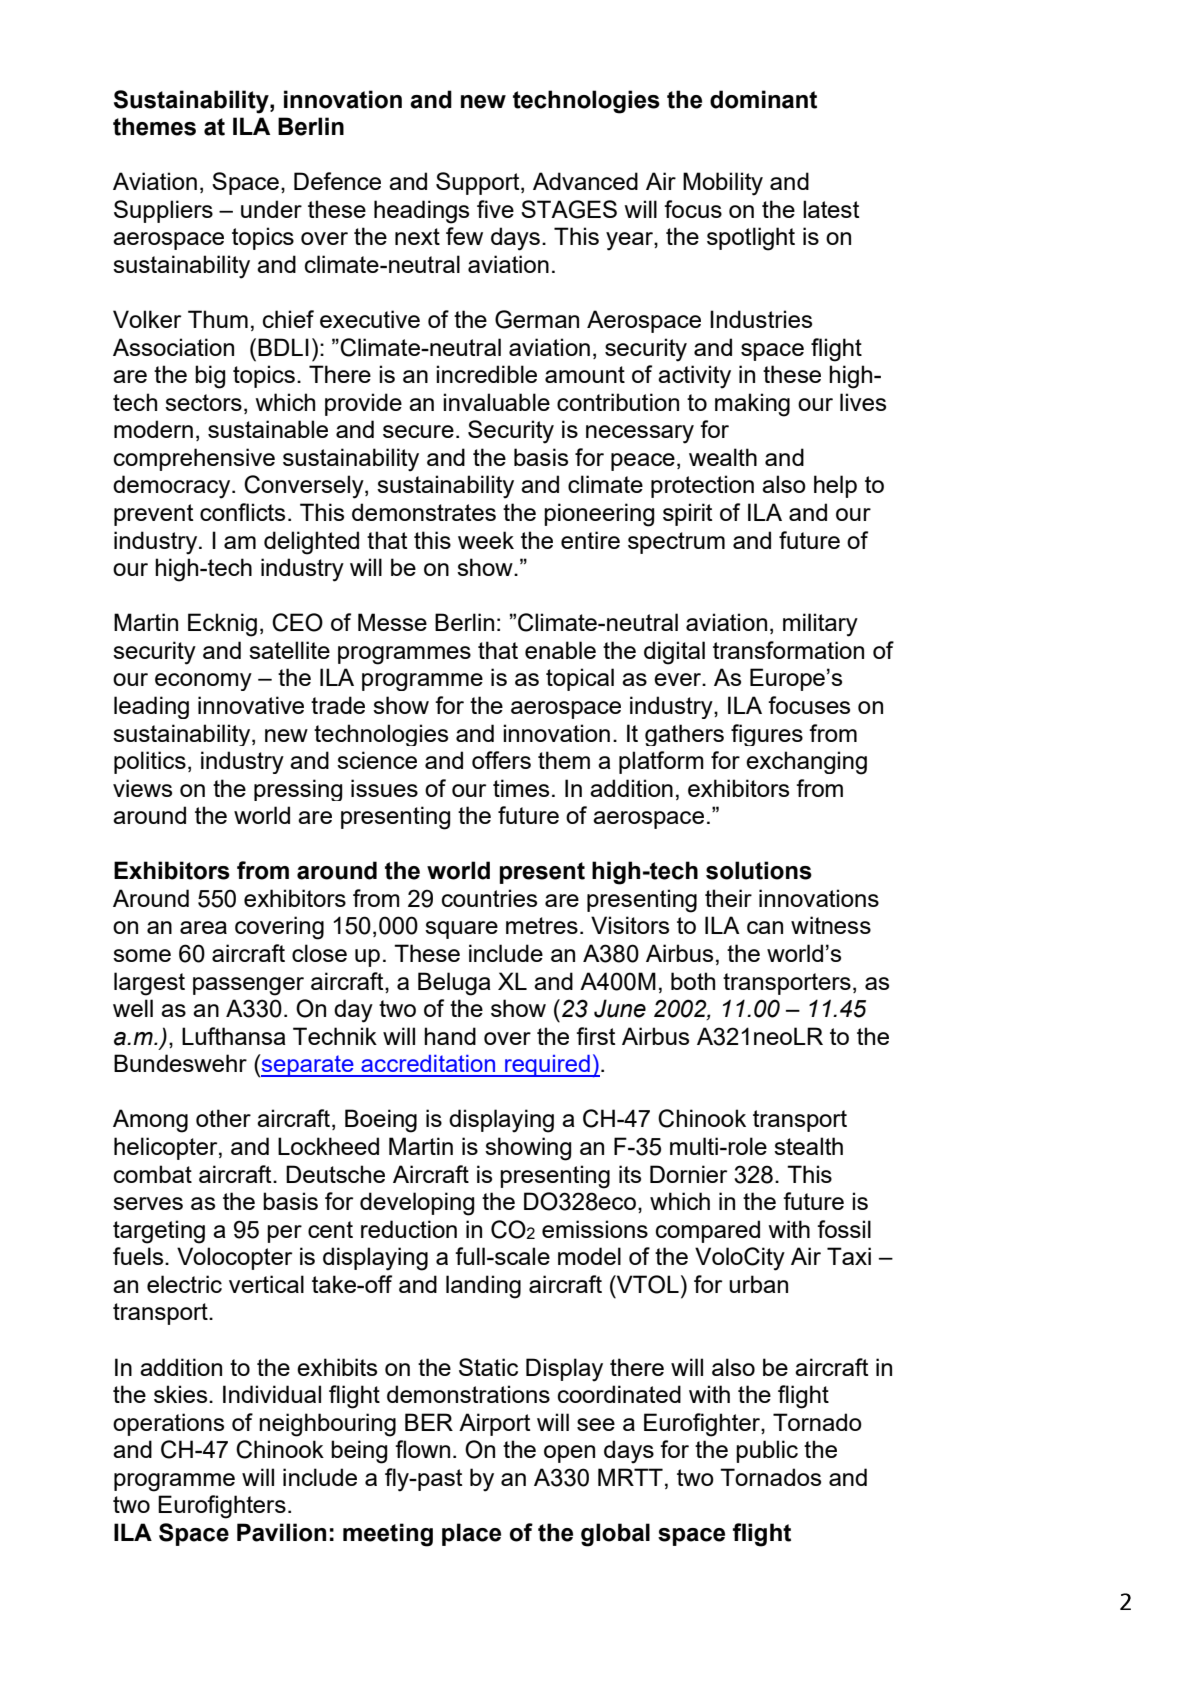 This screenshot has height=1682, width=1189. I want to click on Support, so click(479, 183).
